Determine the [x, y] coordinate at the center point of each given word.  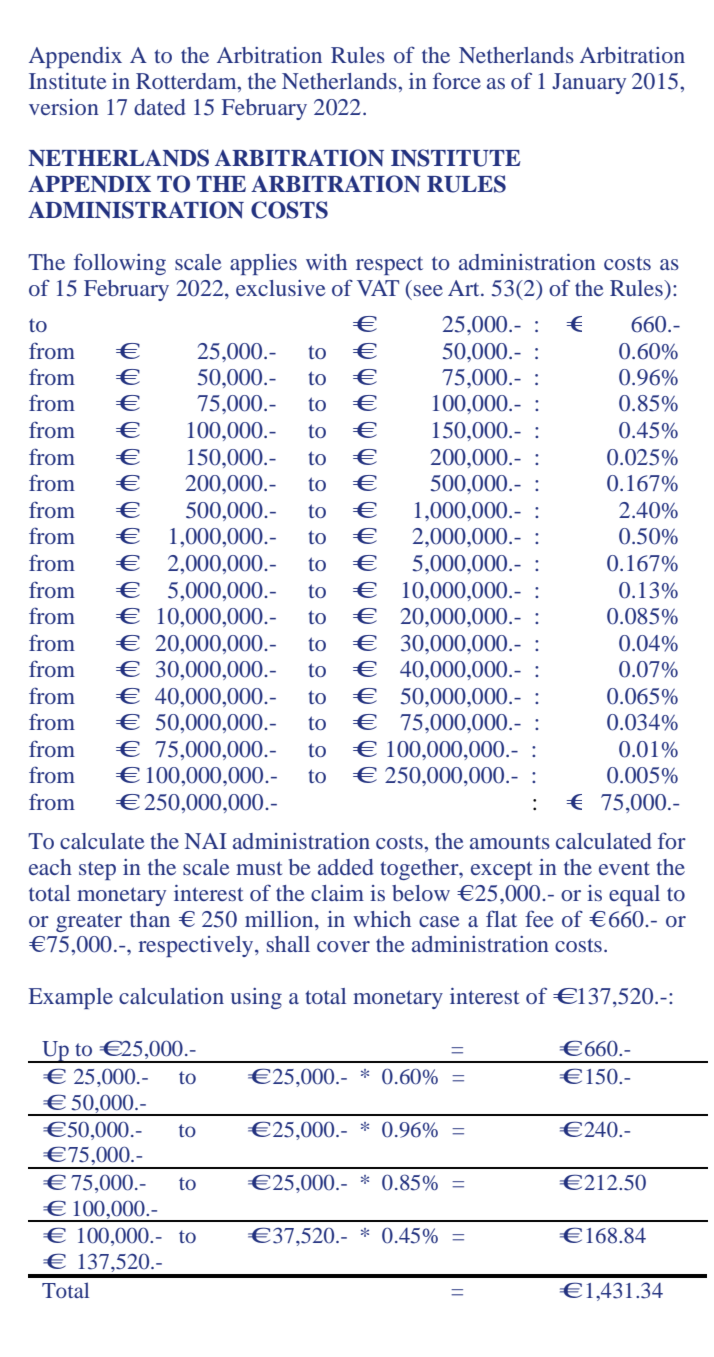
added [346, 867]
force [457, 80]
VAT [378, 288]
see [428, 290]
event [624, 868]
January [589, 83]
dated [160, 107]
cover [343, 946]
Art [465, 288]
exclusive [281, 288]
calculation [171, 996]
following [120, 264]
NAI [206, 841]
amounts [510, 842]
